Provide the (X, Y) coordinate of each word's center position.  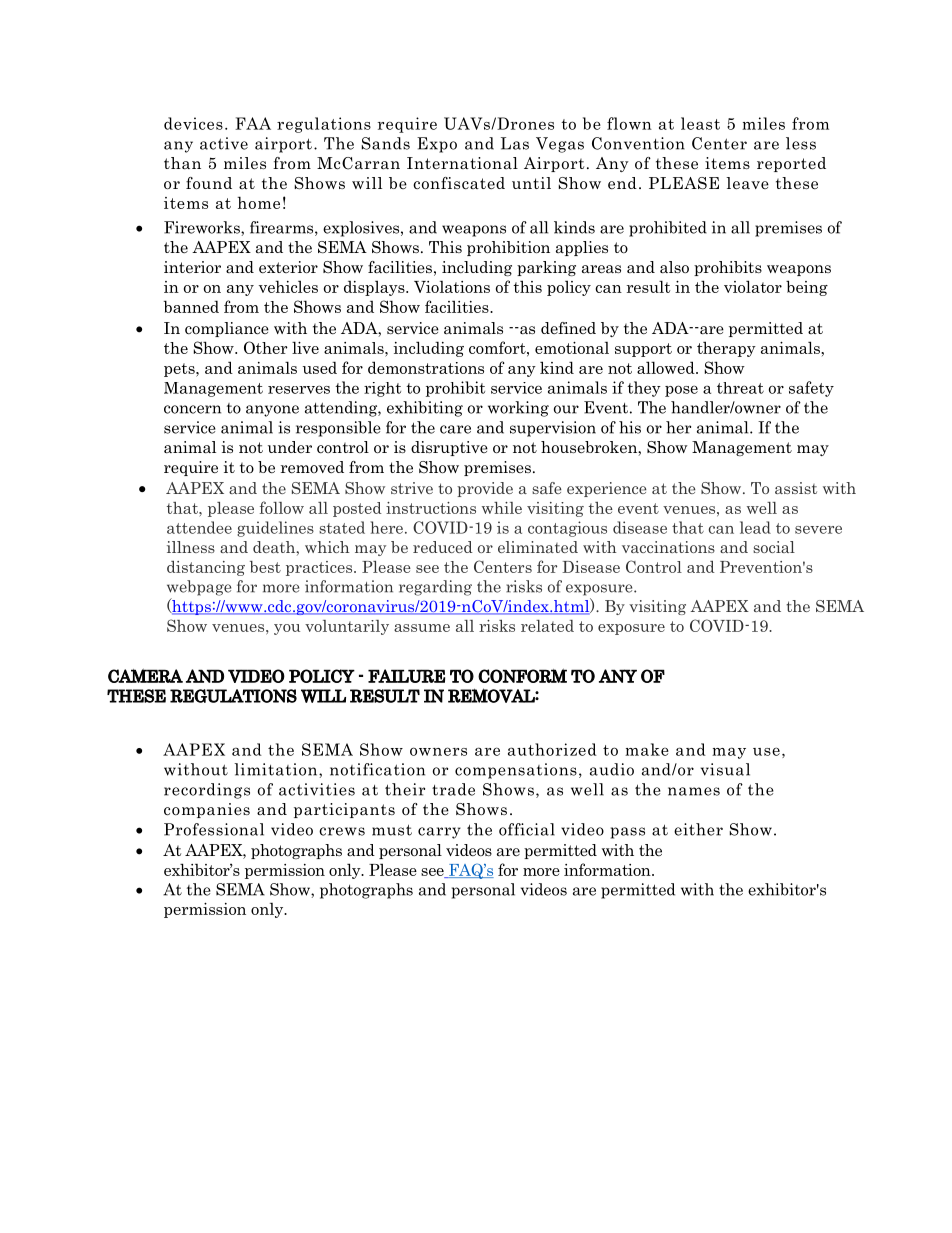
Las (515, 143)
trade (453, 789)
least (700, 123)
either (698, 829)
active (224, 143)
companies (207, 810)
